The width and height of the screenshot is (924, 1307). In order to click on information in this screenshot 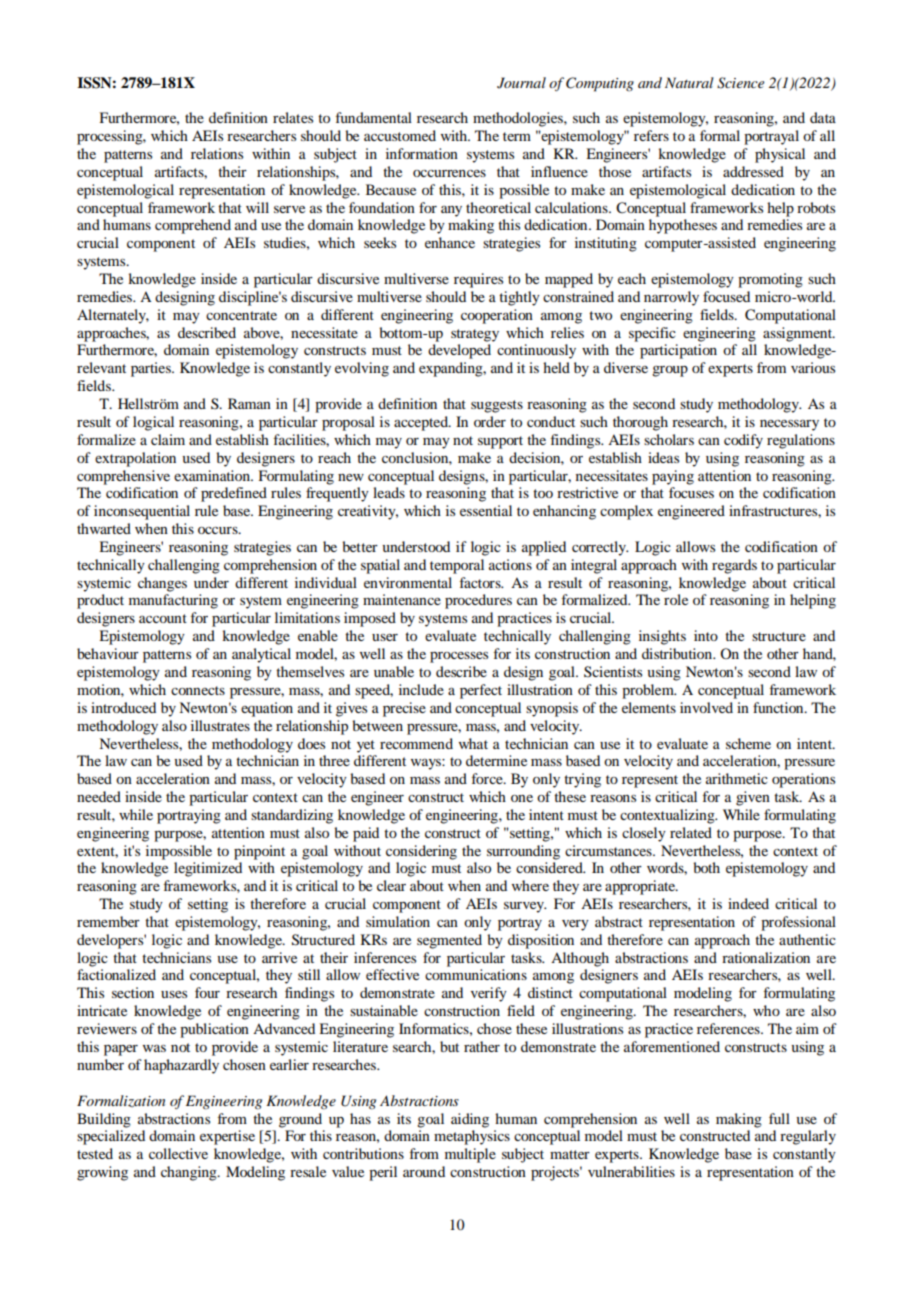, I will do `click(422, 153)`.
